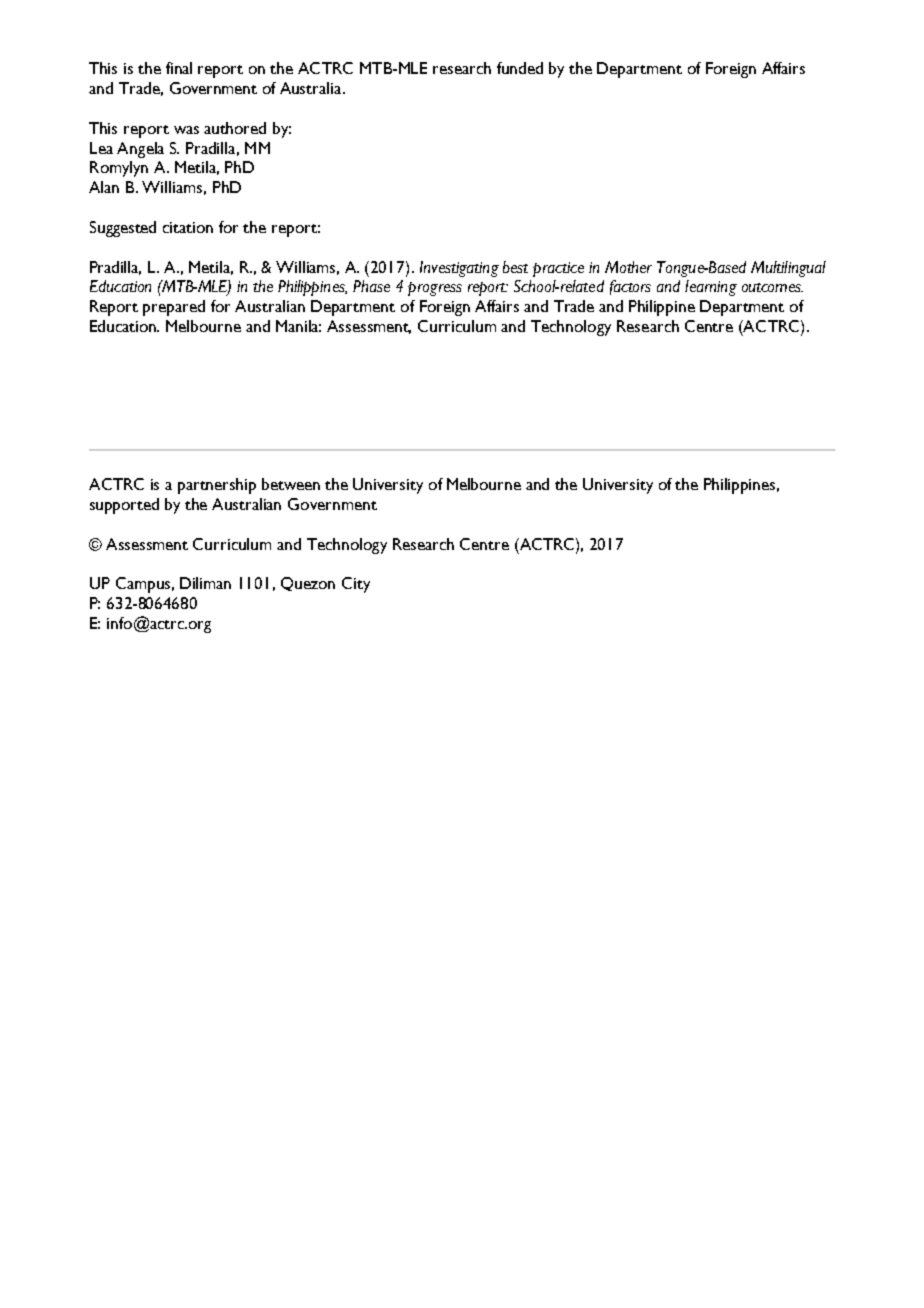 The height and width of the screenshot is (1308, 924). What do you see at coordinates (291, 484) in the screenshot?
I see `between` at bounding box center [291, 484].
